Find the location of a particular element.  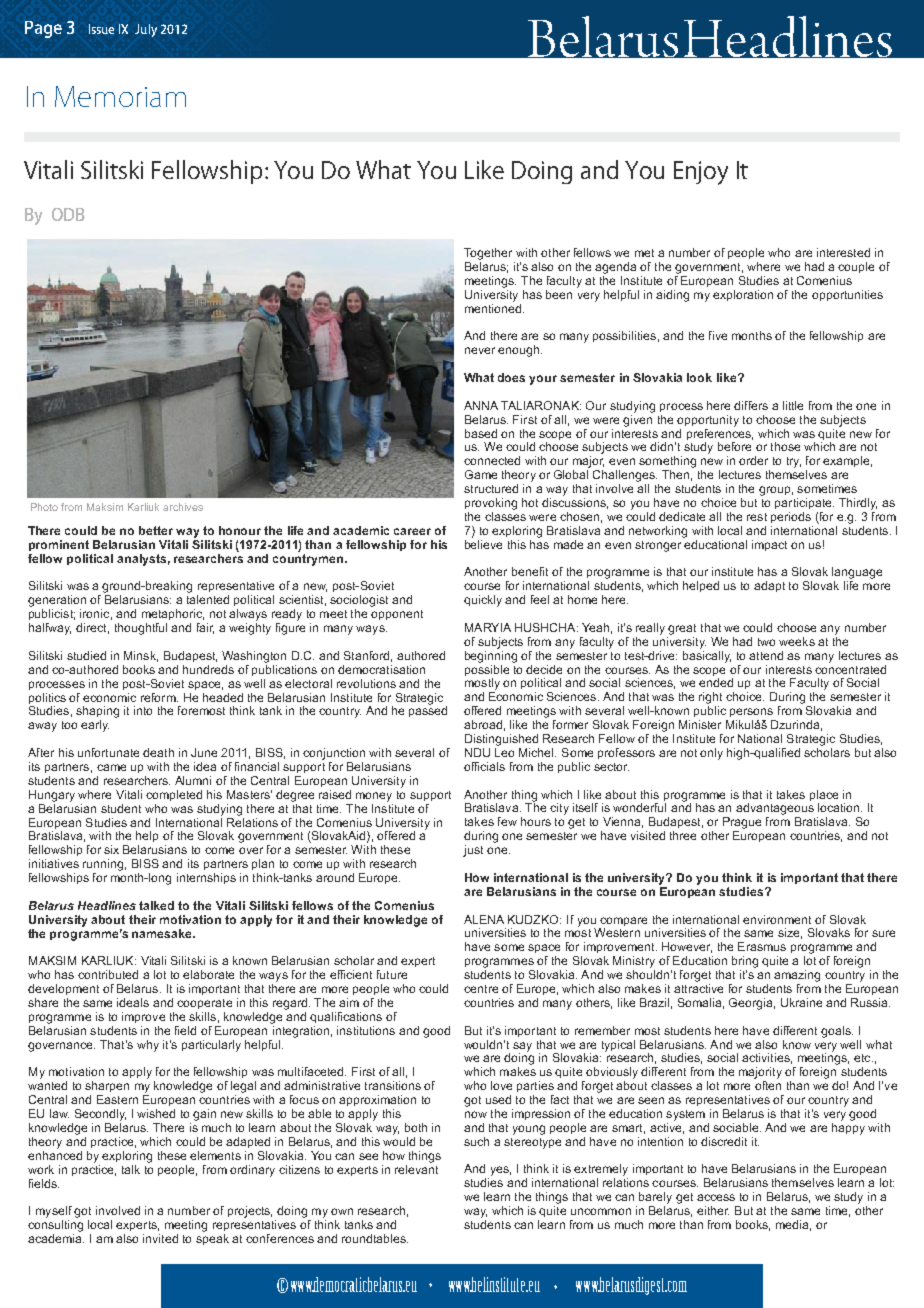

Together is located at coordinates (488, 254).
